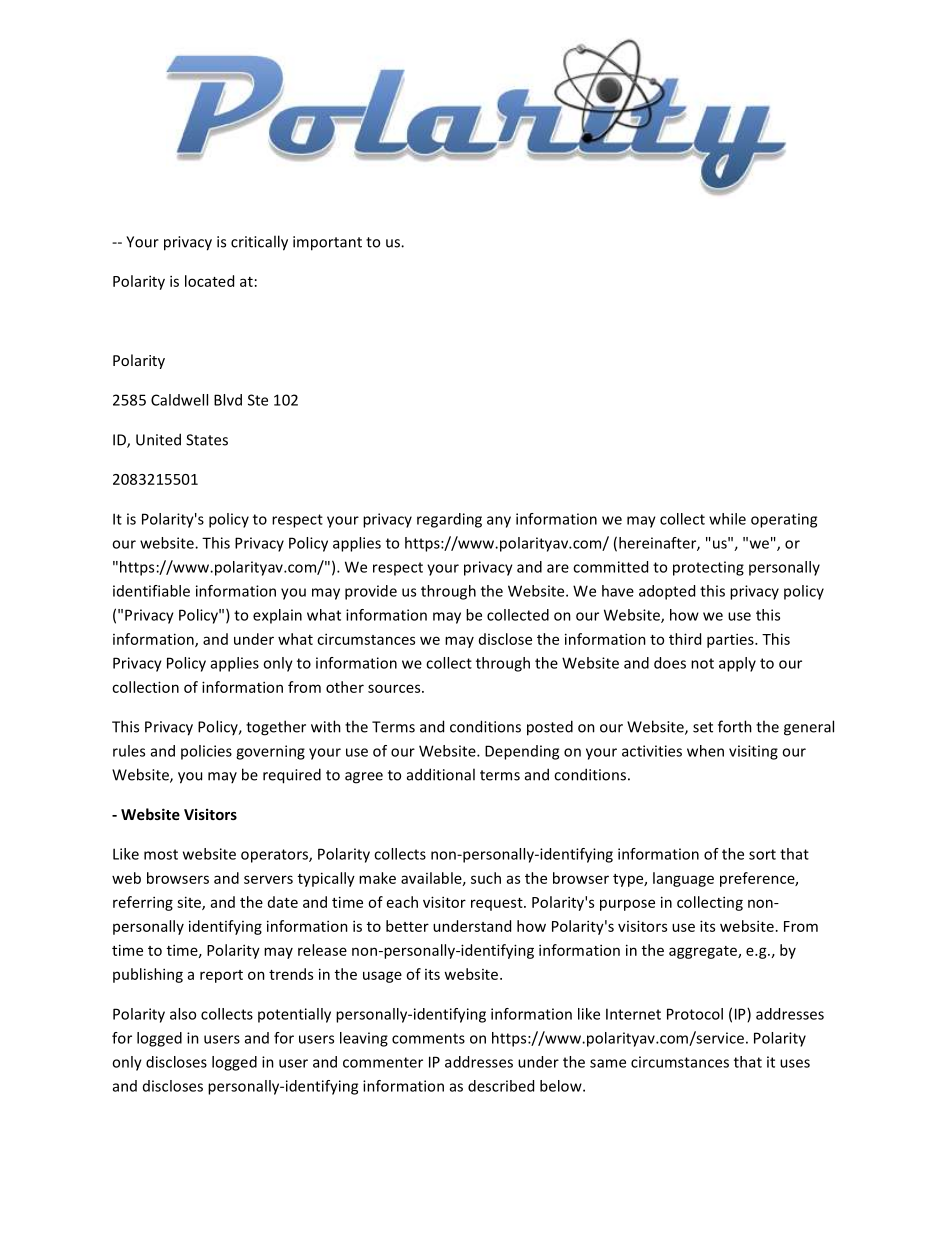 The width and height of the page is (952, 1233). I want to click on located, so click(209, 281).
